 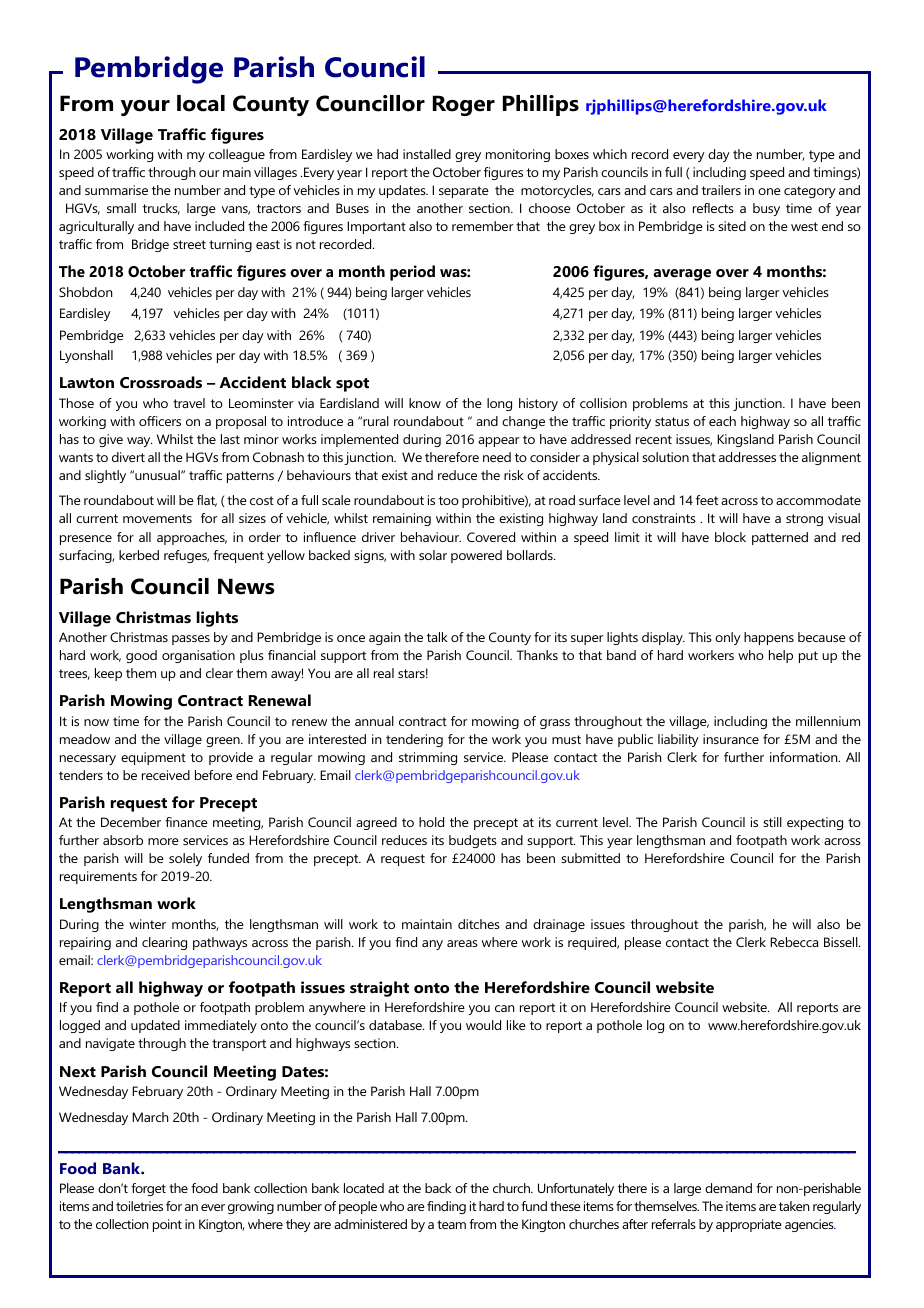 What do you see at coordinates (431, 822) in the screenshot?
I see `hold` at bounding box center [431, 822].
